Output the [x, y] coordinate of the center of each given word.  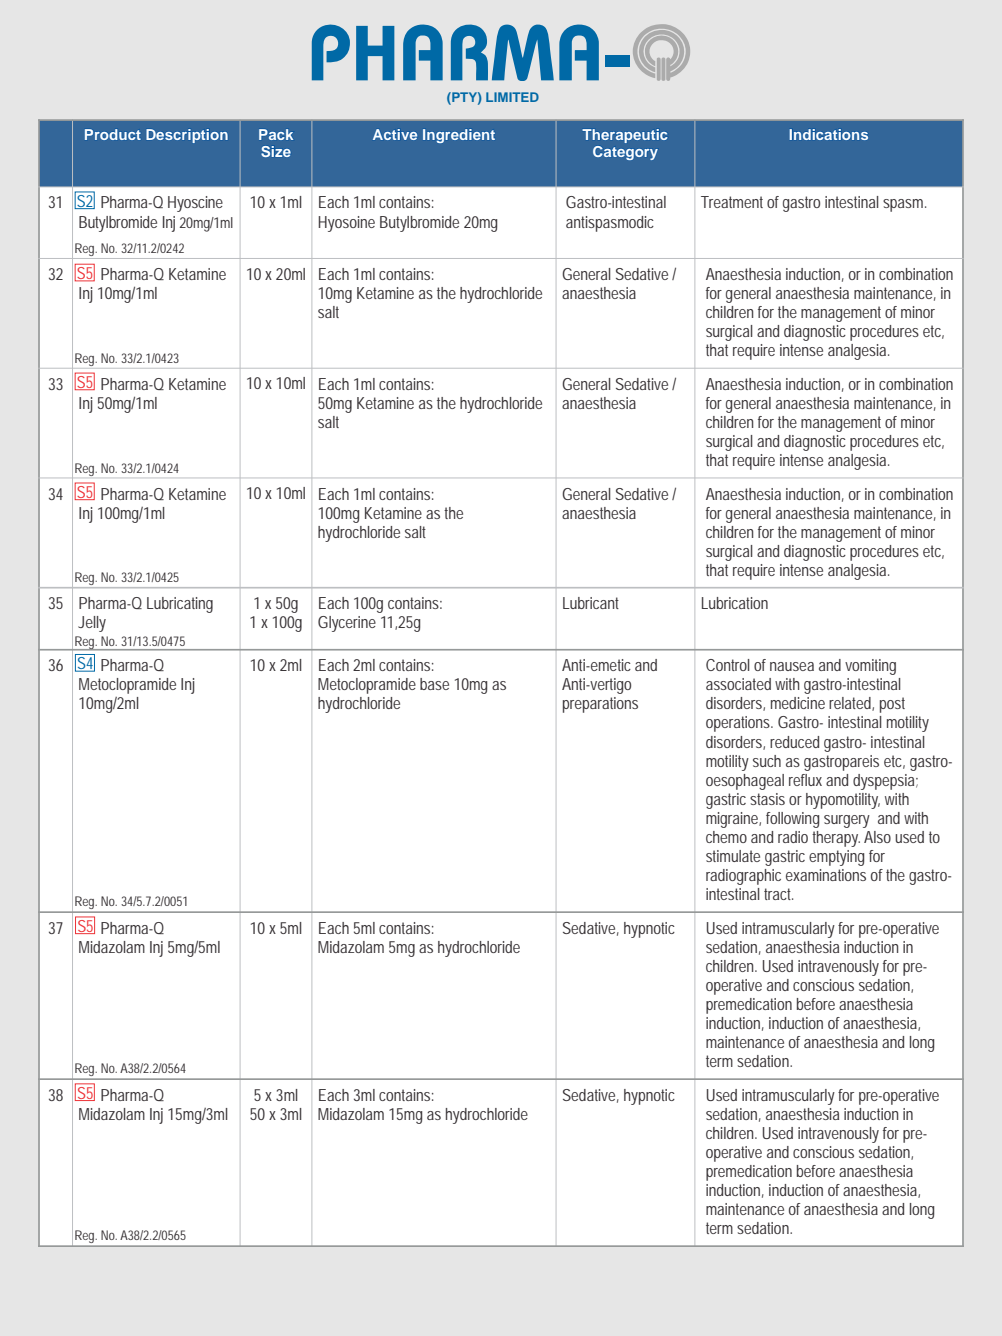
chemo [726, 837]
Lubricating [180, 605]
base [434, 684]
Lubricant [591, 603]
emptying [836, 858]
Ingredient [459, 136]
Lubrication [735, 603]
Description [187, 136]
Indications [828, 134]
